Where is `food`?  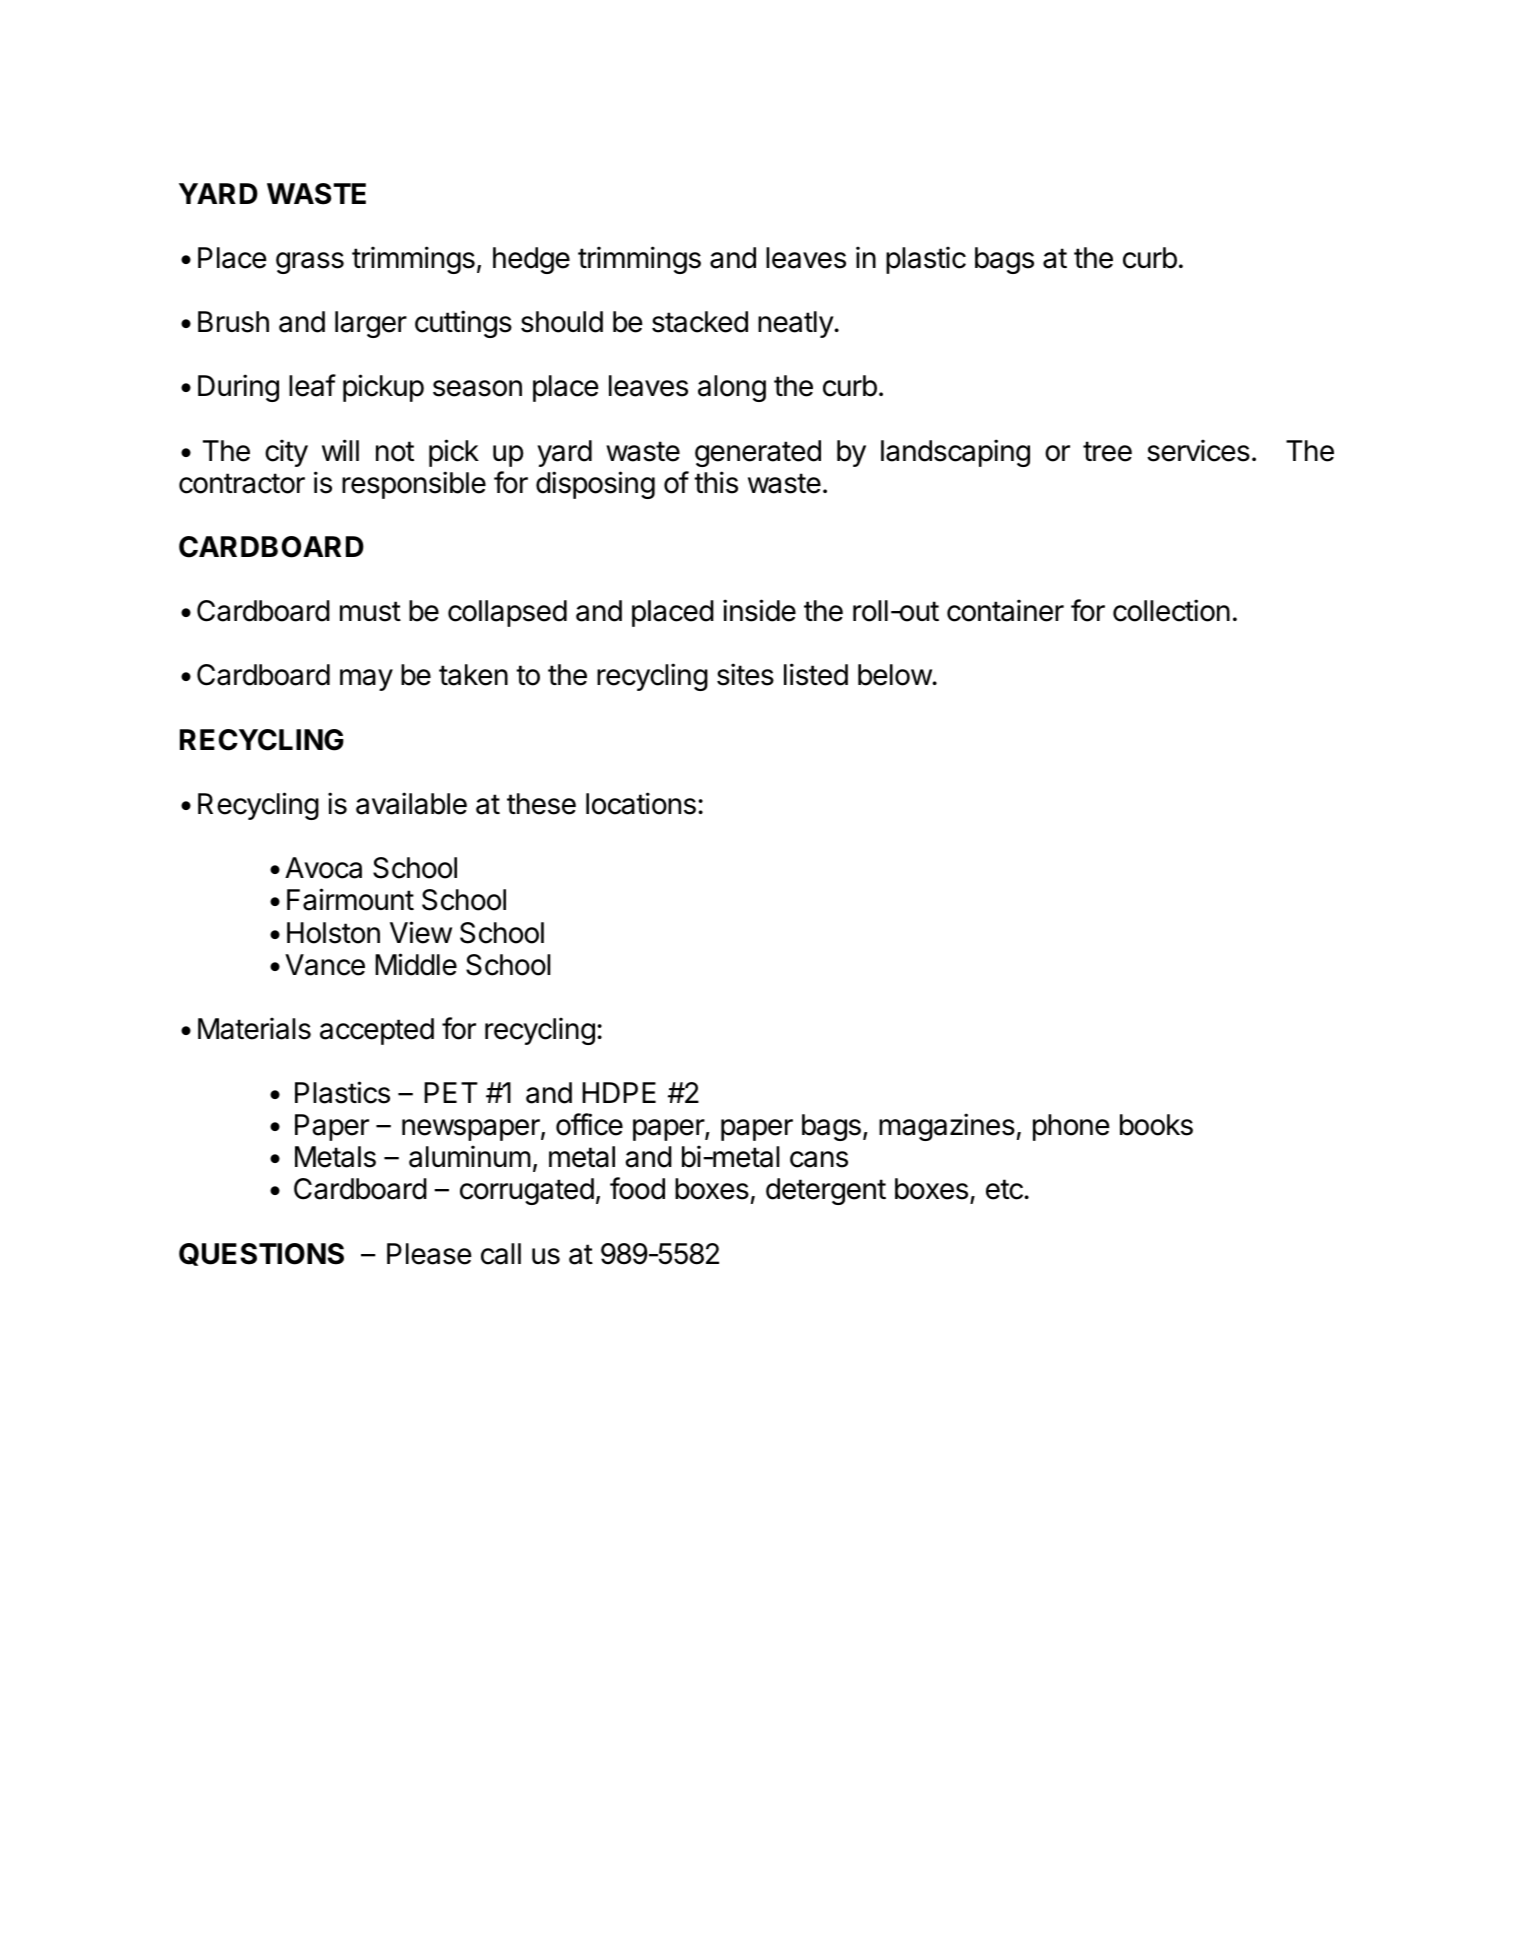 food is located at coordinates (637, 1188).
